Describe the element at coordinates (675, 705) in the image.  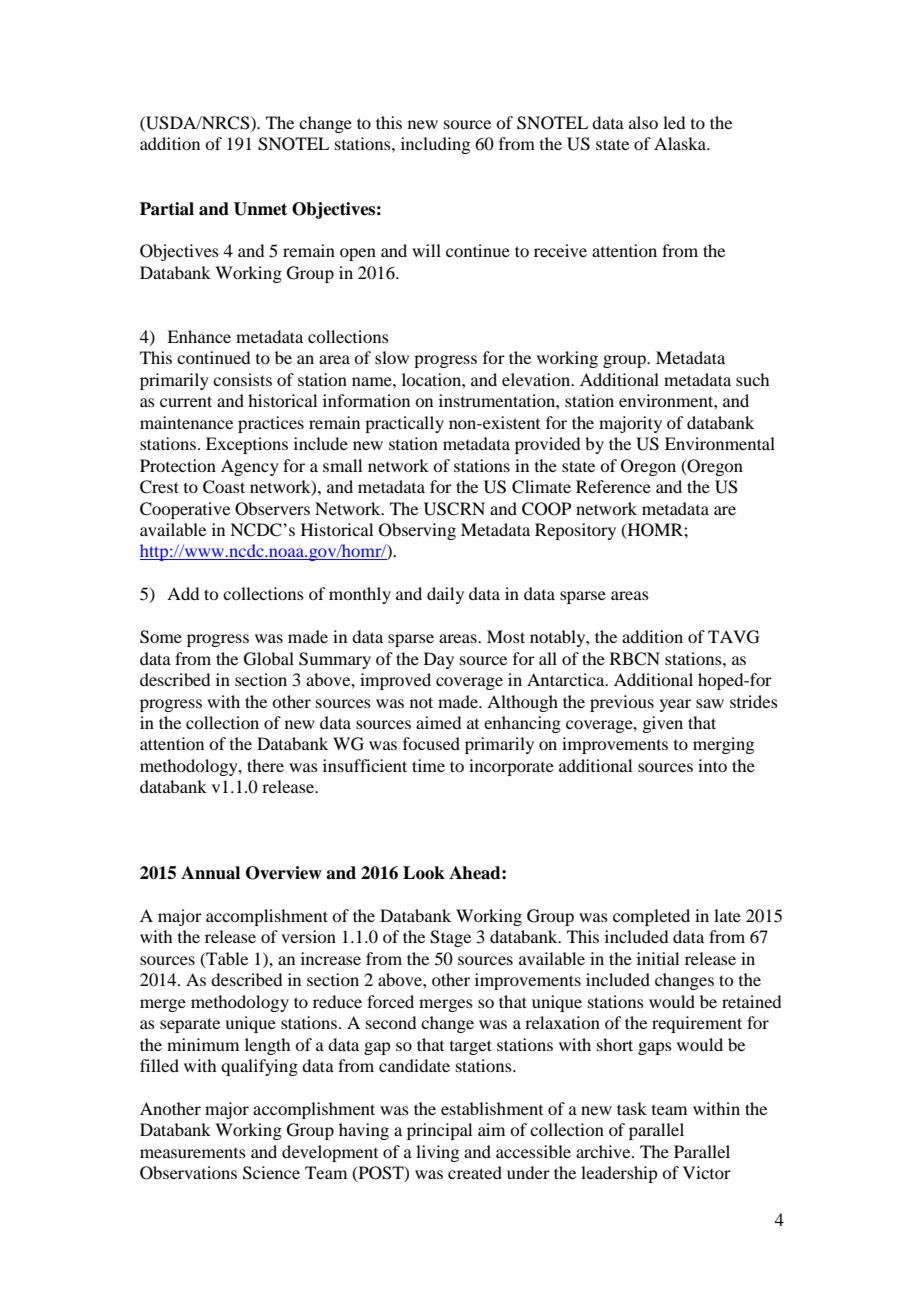
I see `year` at that location.
